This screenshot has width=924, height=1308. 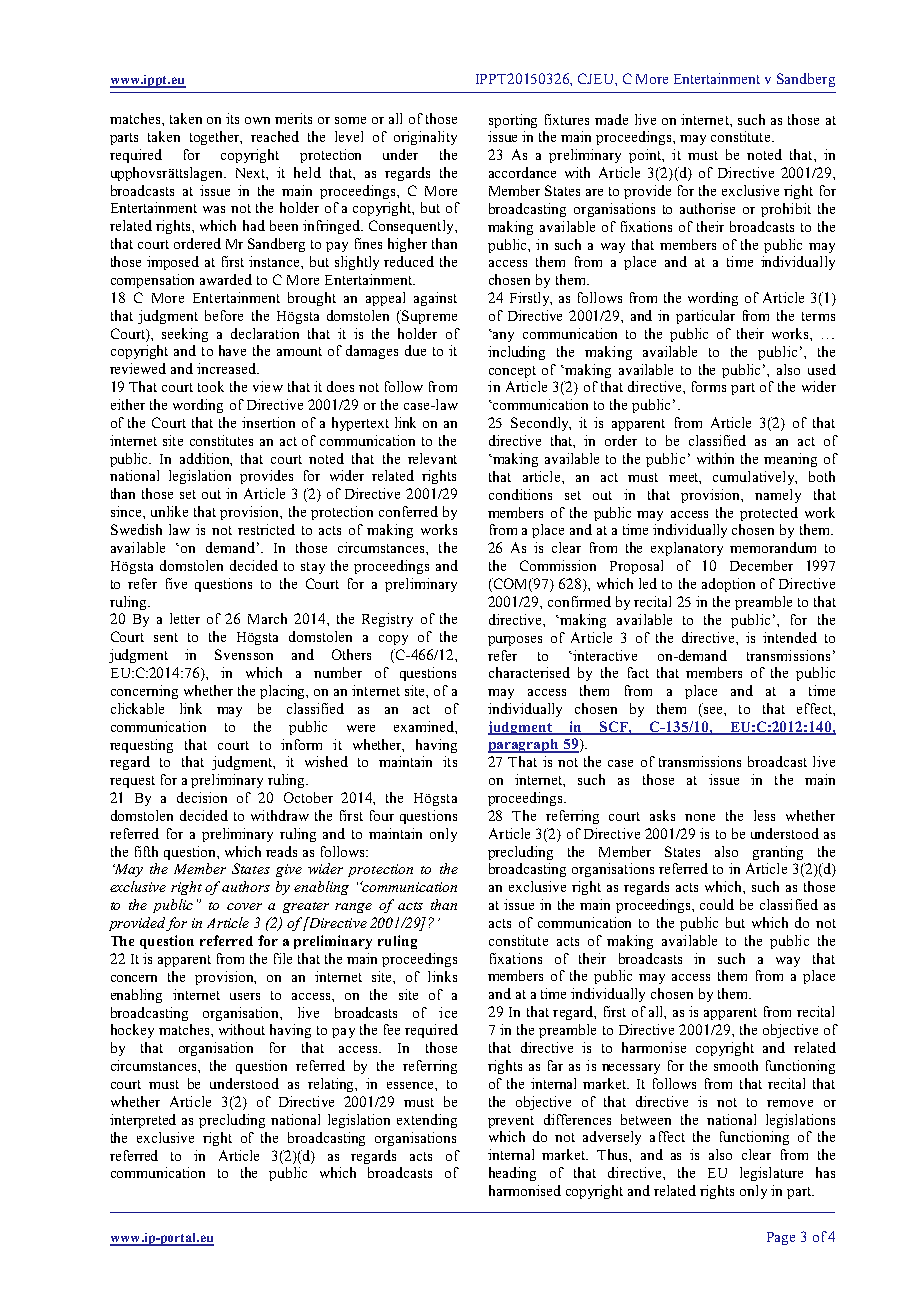 What do you see at coordinates (448, 1012) in the screenshot?
I see `ice` at bounding box center [448, 1012].
